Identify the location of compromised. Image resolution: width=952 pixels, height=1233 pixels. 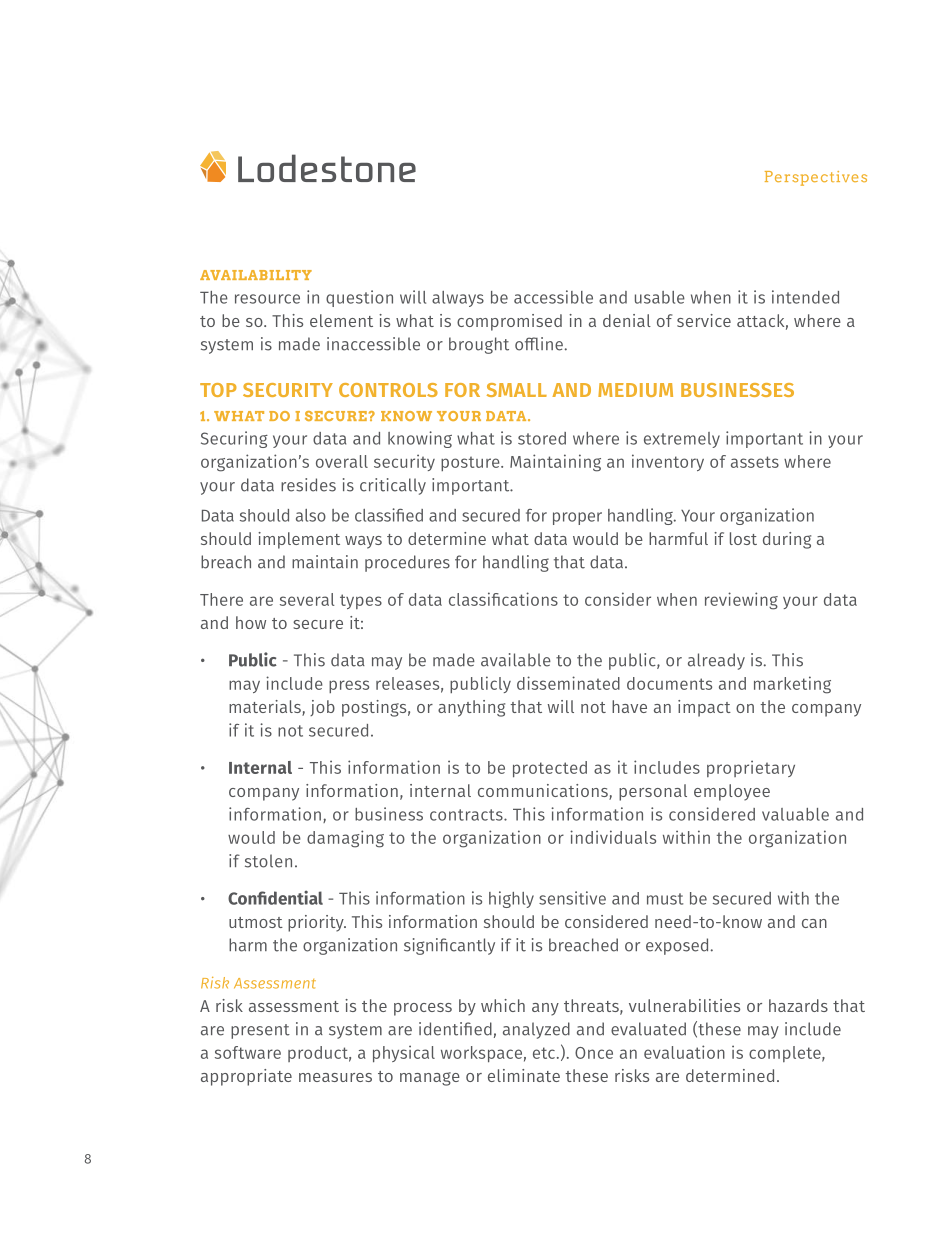
(509, 322).
